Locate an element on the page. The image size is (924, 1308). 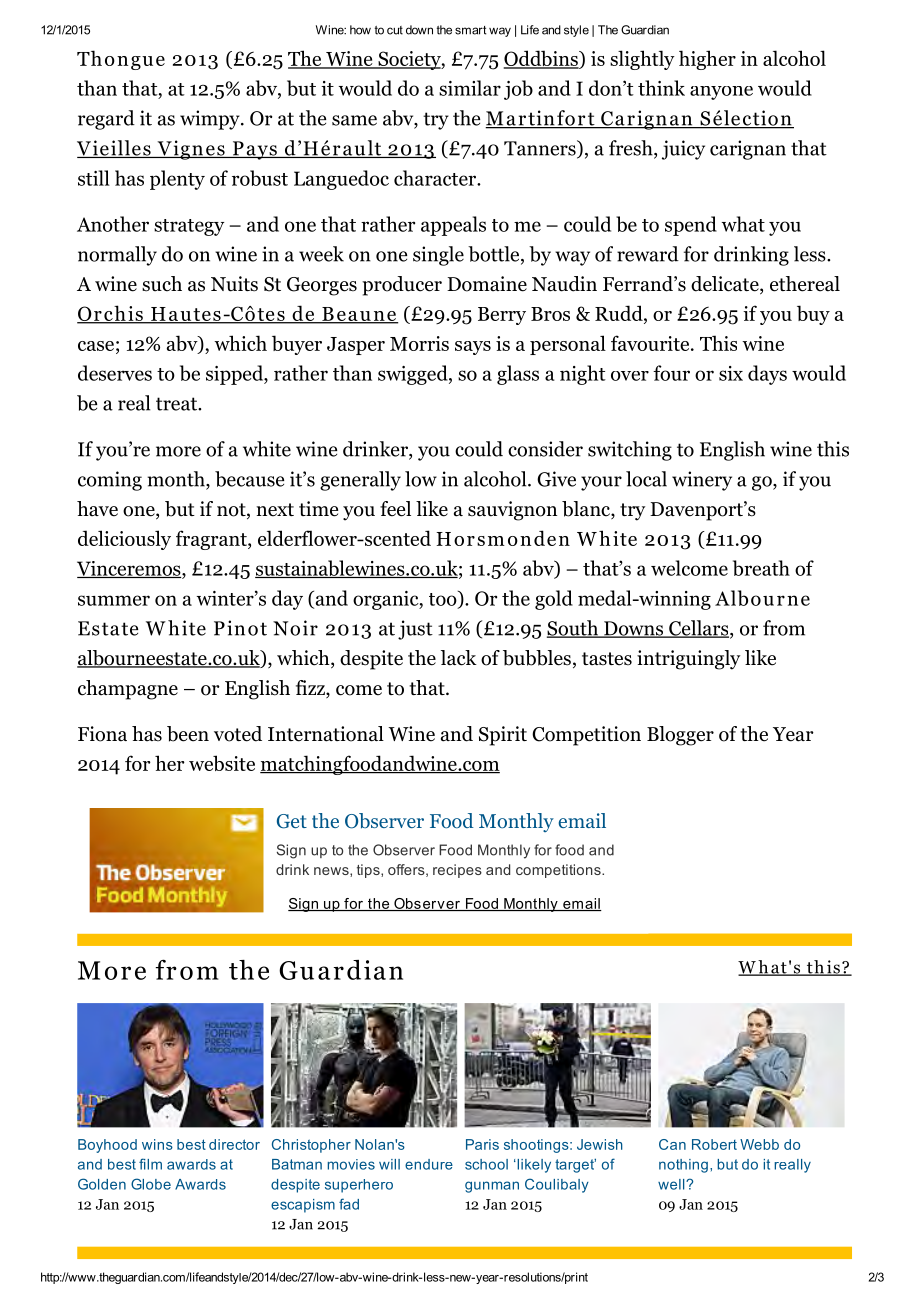
summer is located at coordinates (114, 600).
